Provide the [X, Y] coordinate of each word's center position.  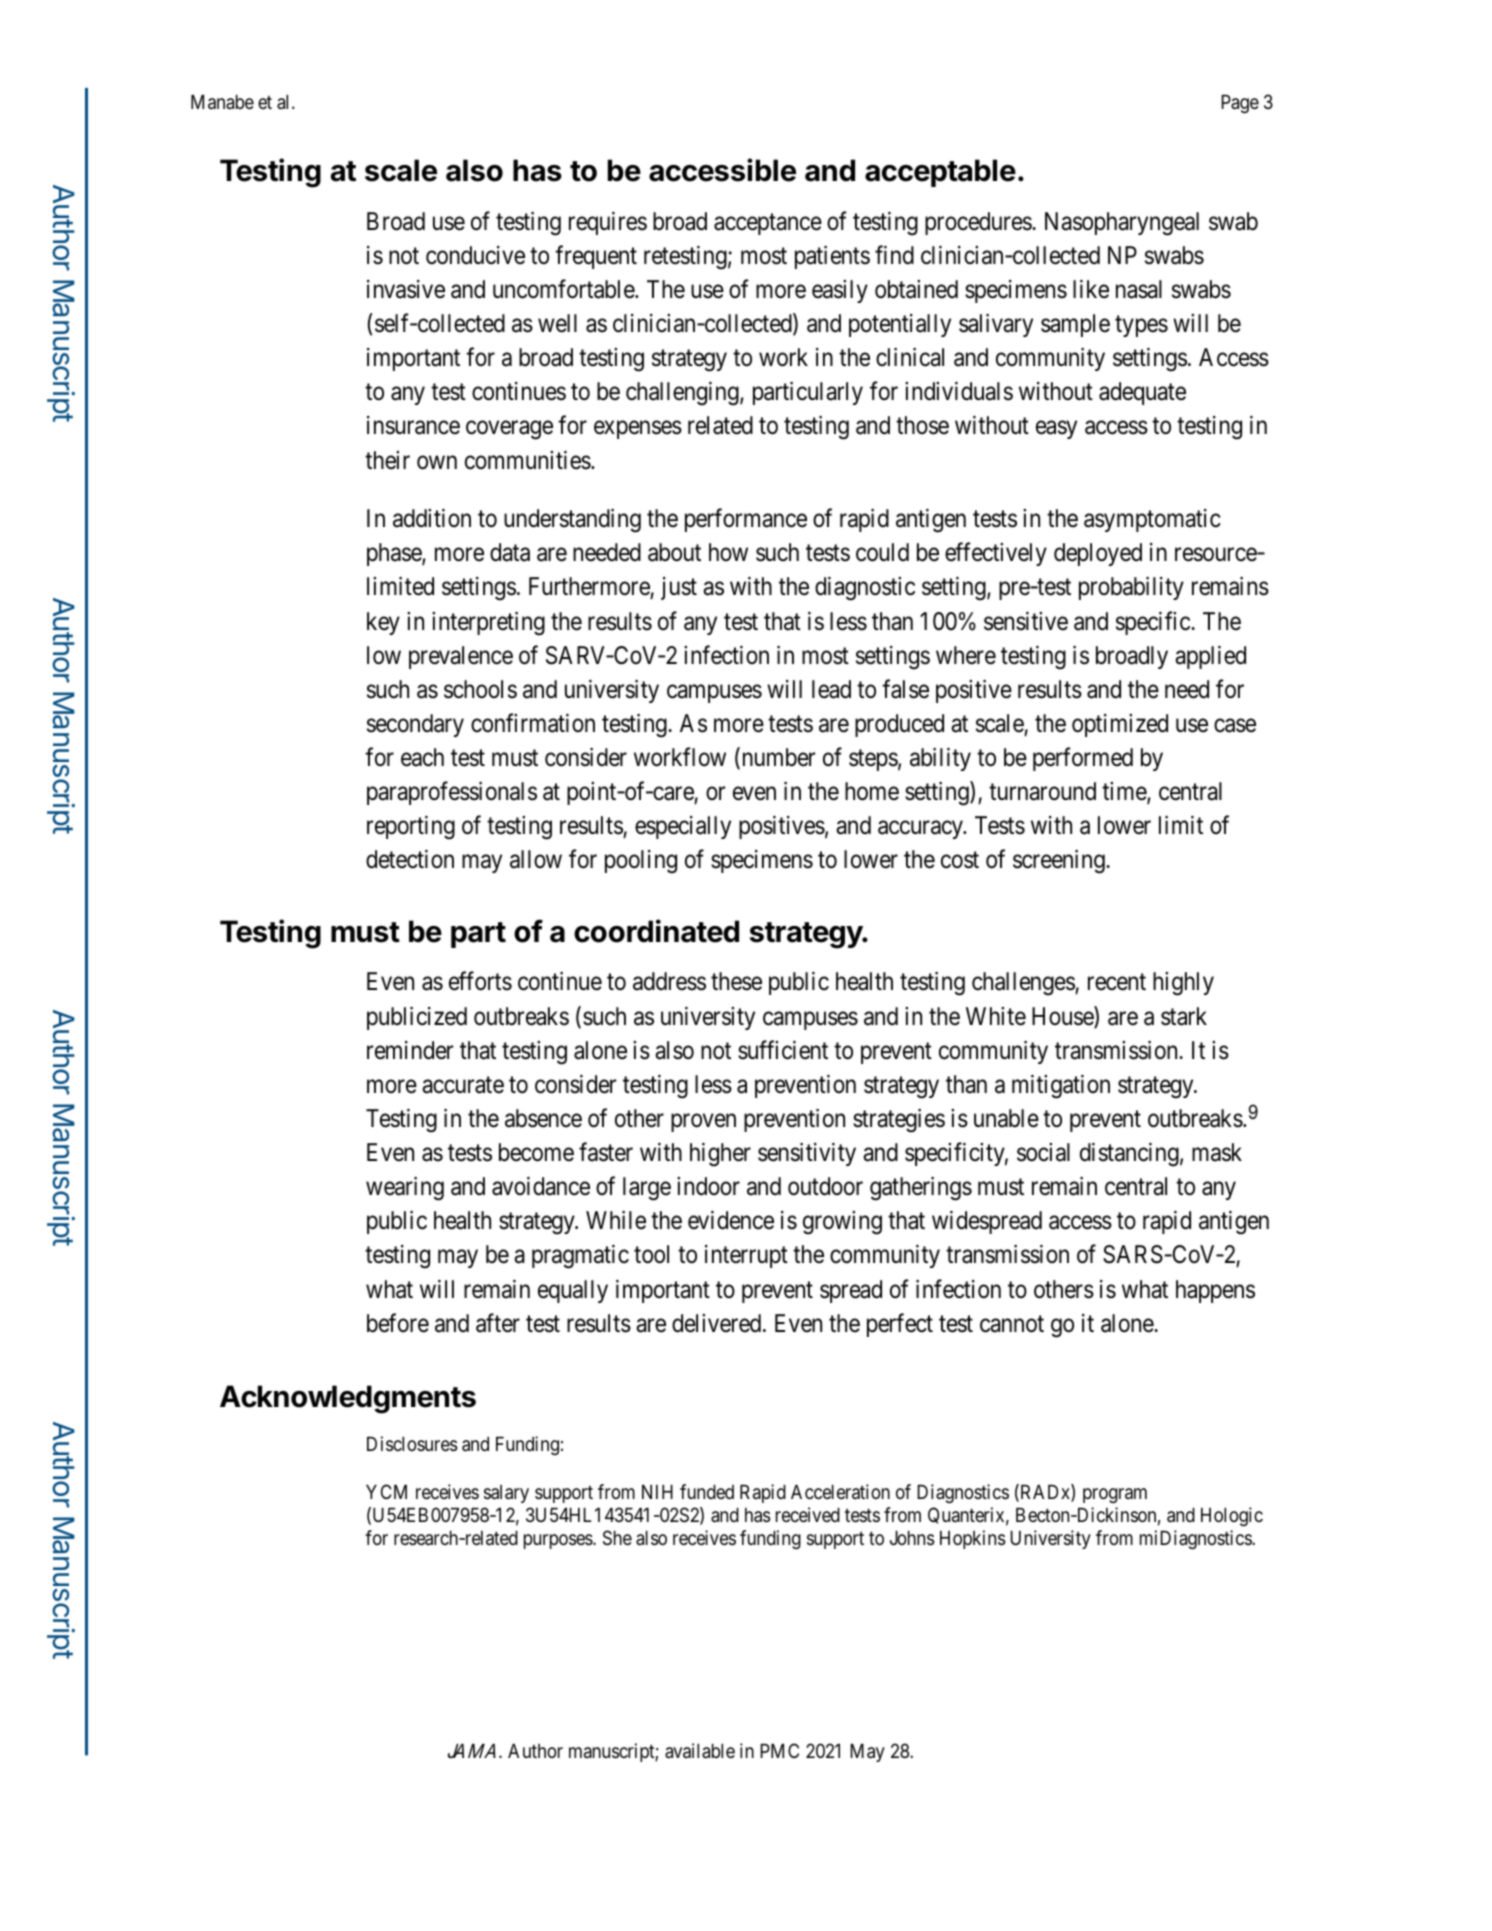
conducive [475, 255]
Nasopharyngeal [1122, 224]
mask [1217, 1152]
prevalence [461, 657]
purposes [559, 1541]
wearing [405, 1189]
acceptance [768, 224]
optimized [1120, 725]
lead [831, 689]
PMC [779, 1750]
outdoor [825, 1186]
